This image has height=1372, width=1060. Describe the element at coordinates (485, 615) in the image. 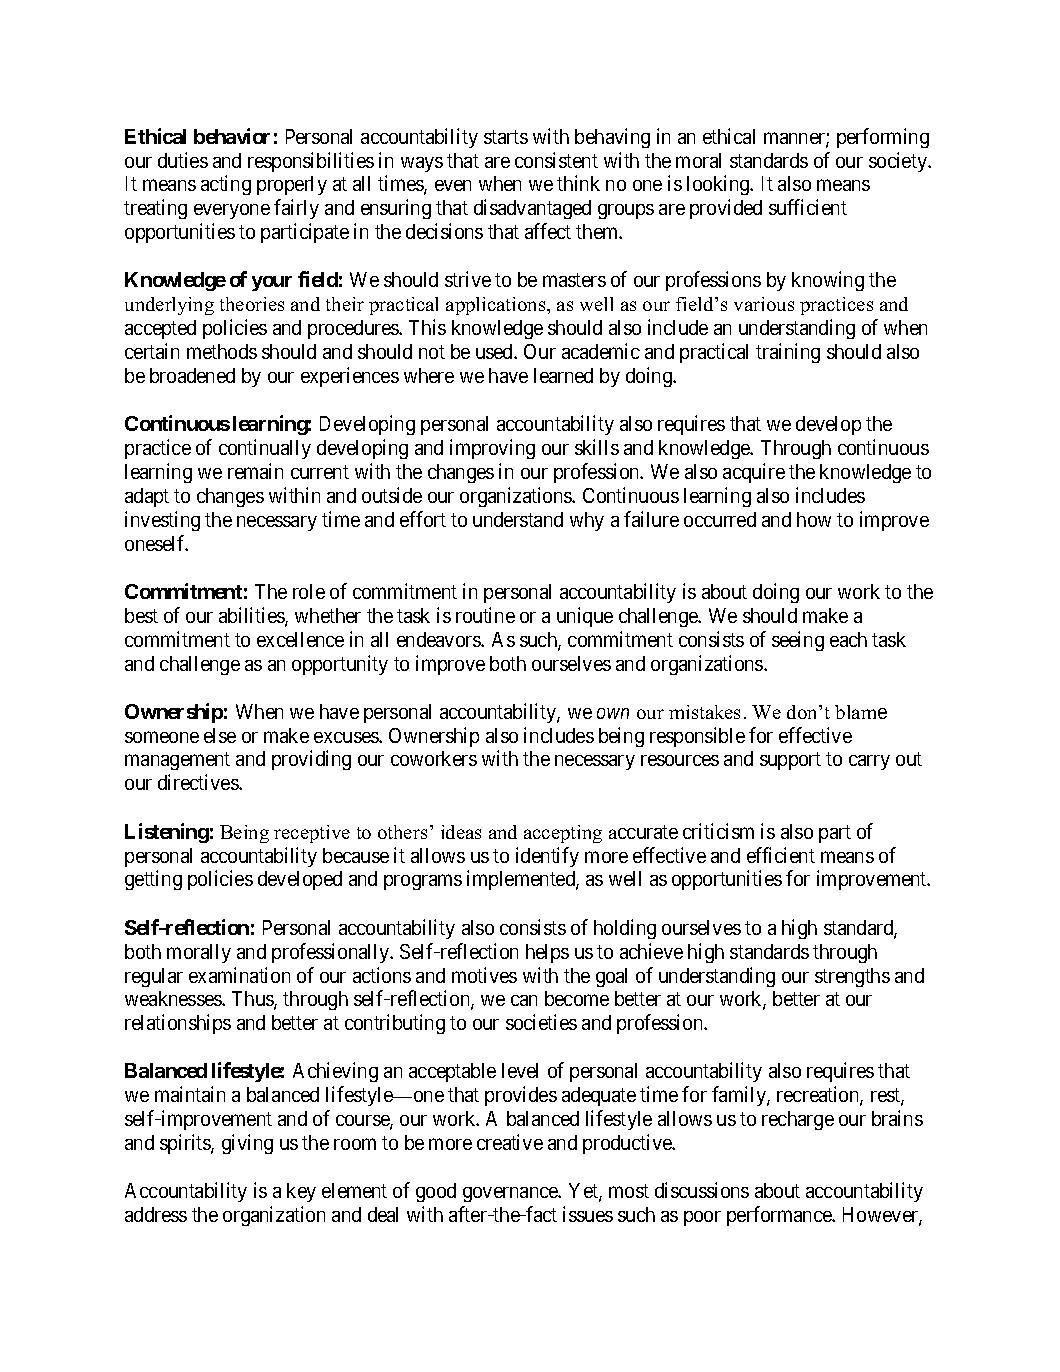

I see `routine` at that location.
